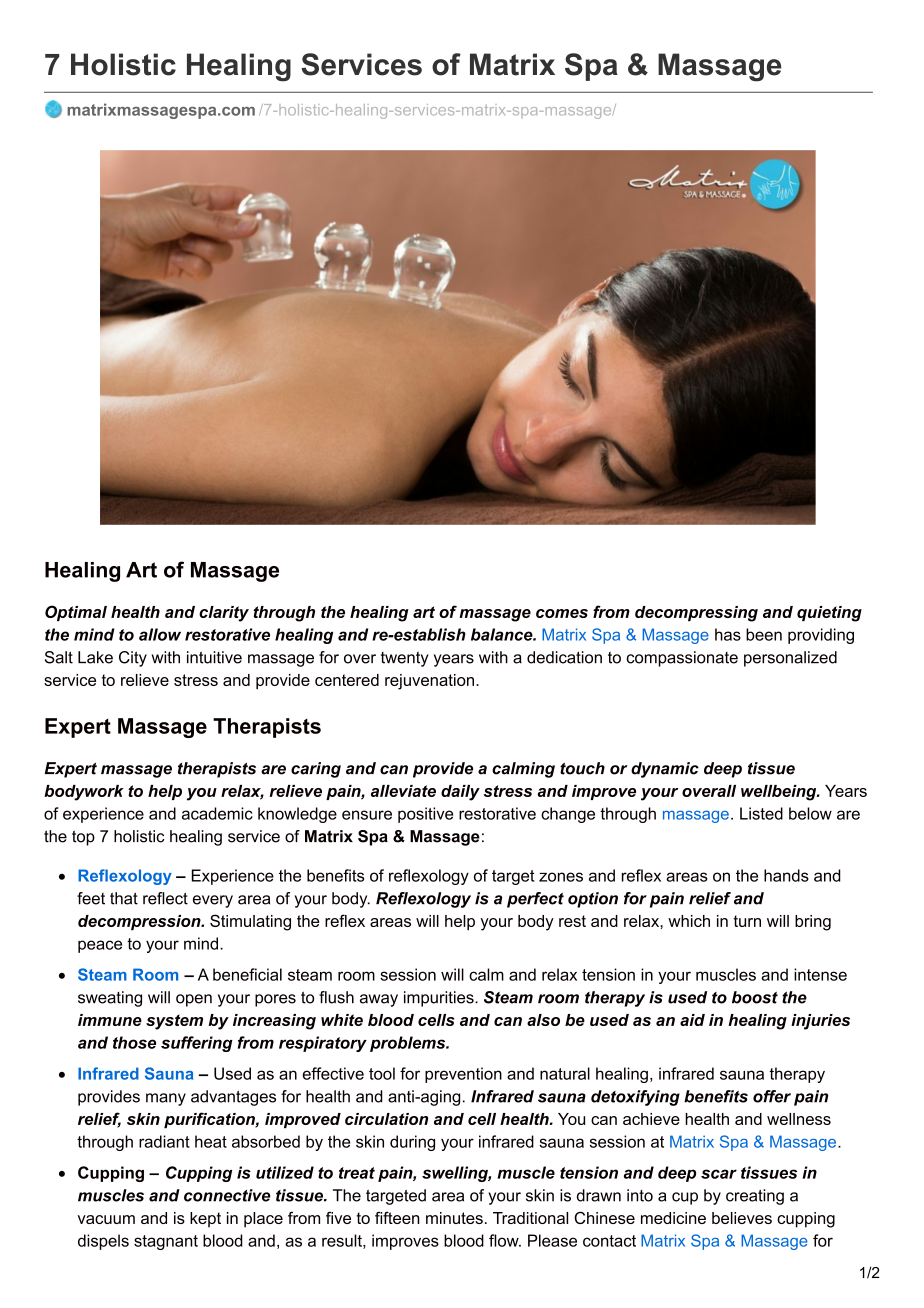  I want to click on system, so click(174, 1022).
